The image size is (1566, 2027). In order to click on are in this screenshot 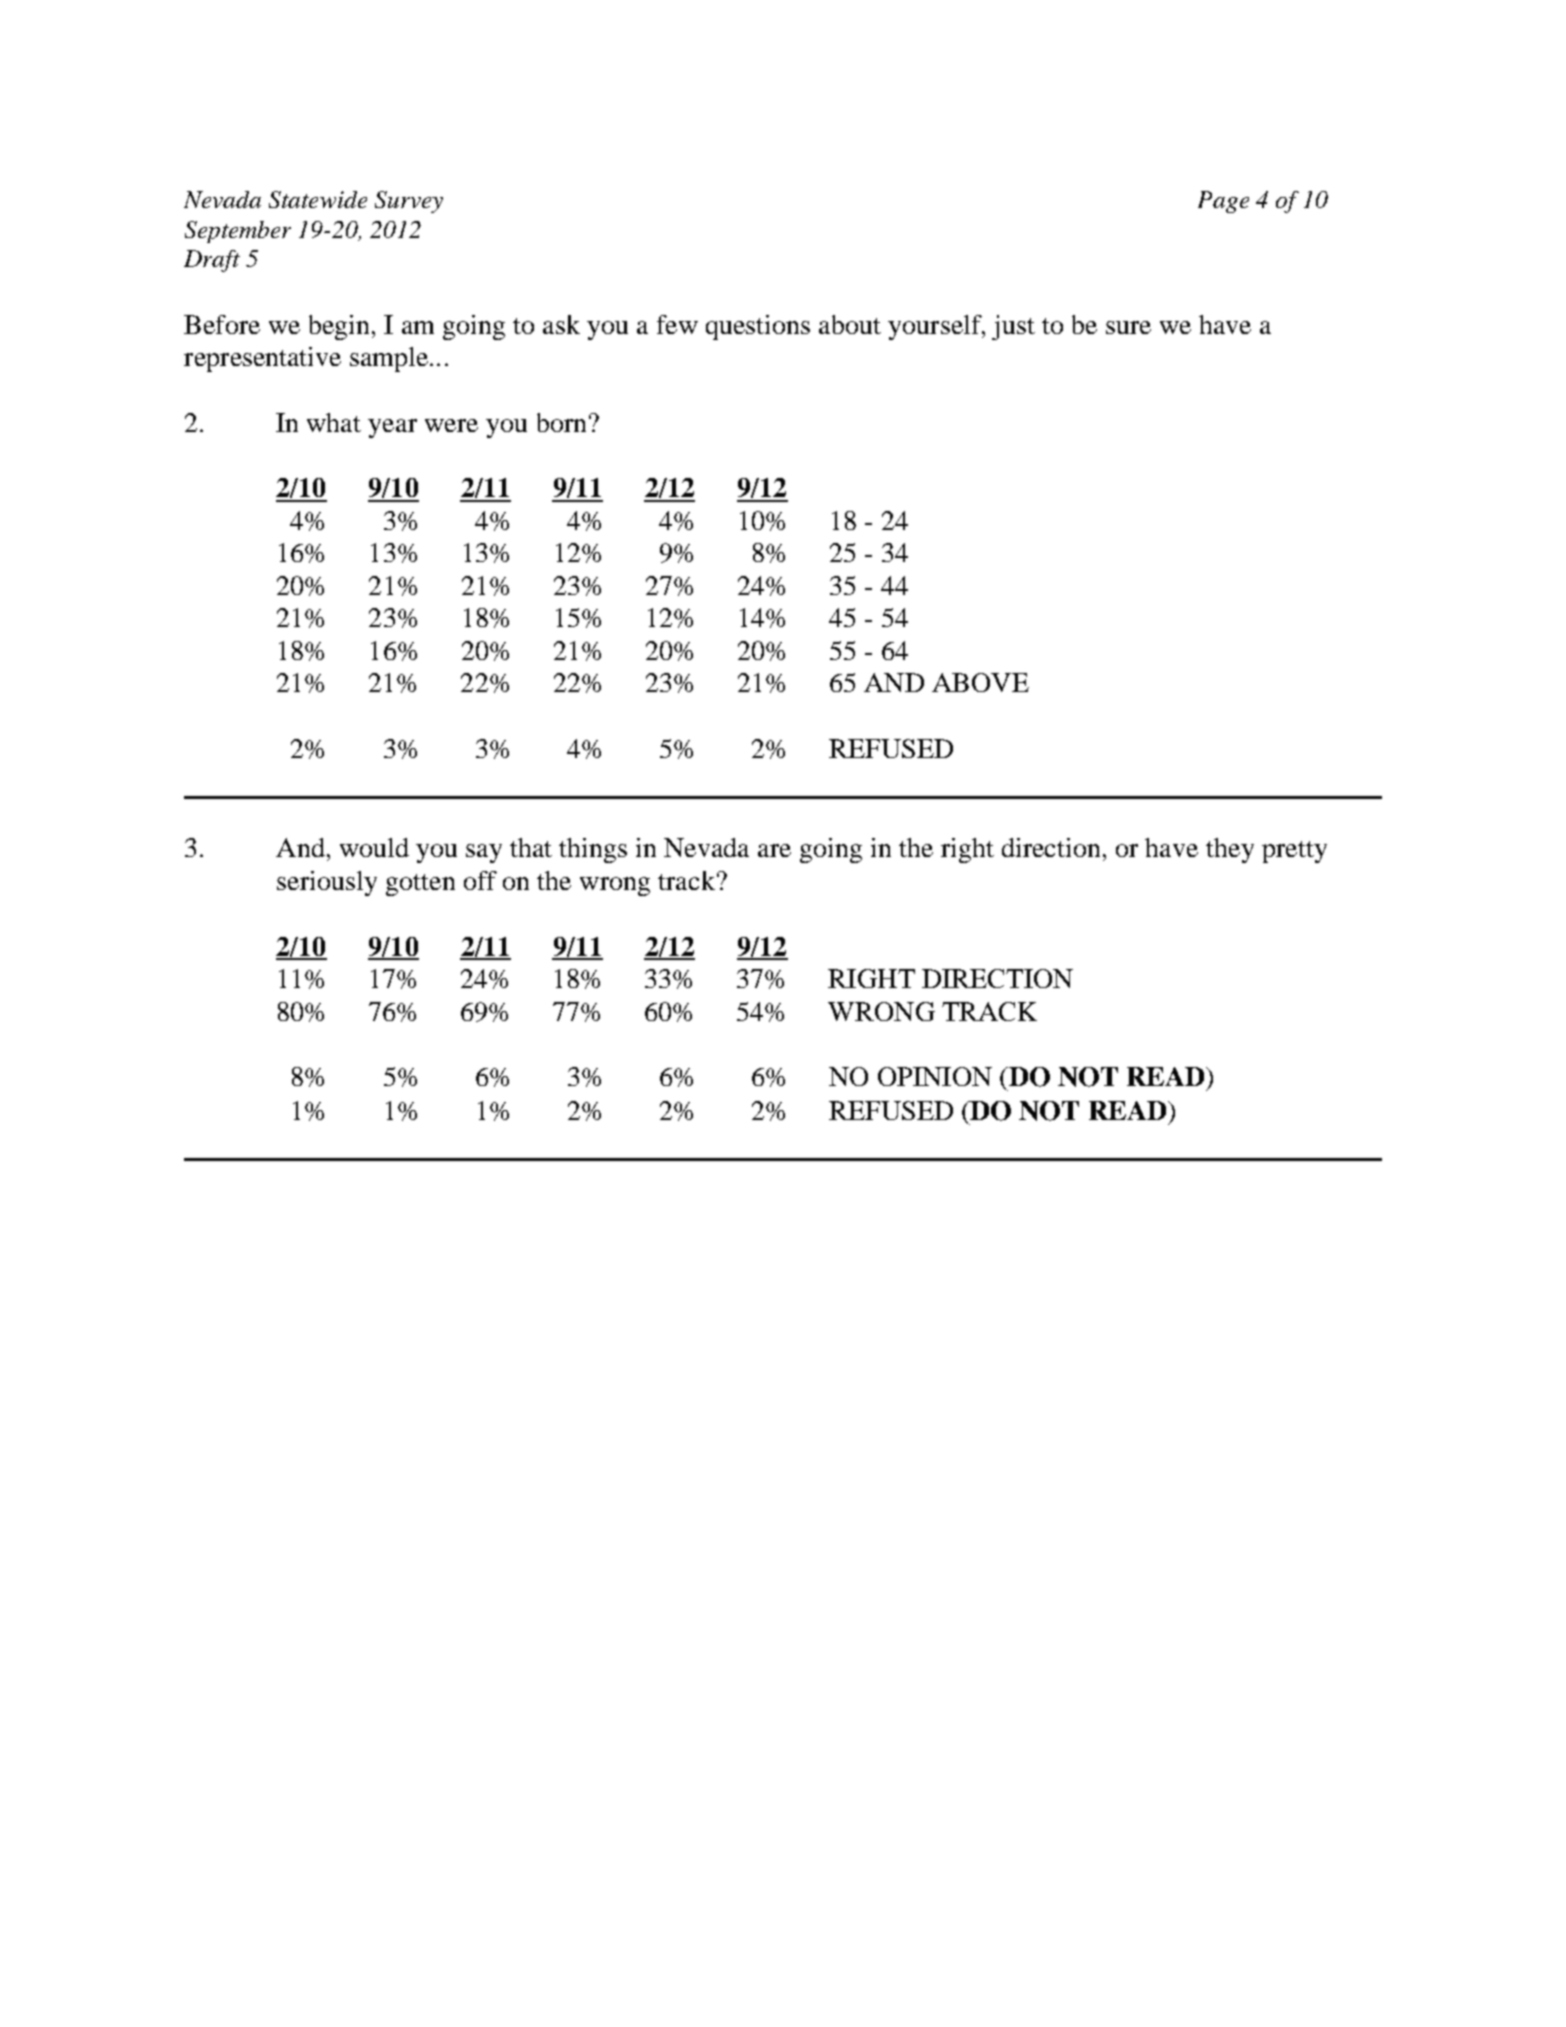, I will do `click(774, 850)`.
